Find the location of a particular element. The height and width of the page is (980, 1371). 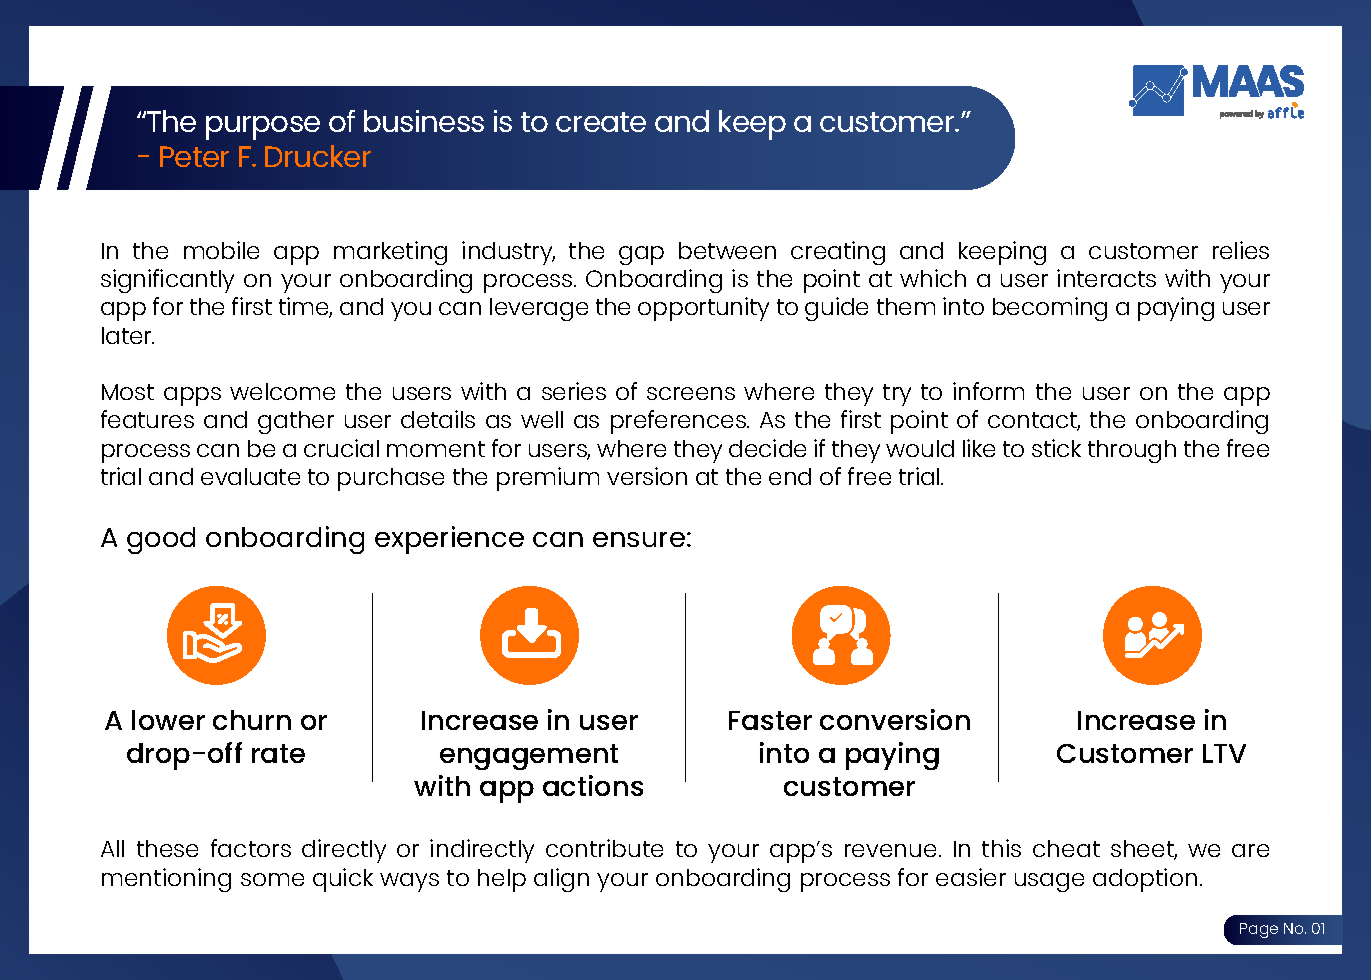

align is located at coordinates (561, 880).
